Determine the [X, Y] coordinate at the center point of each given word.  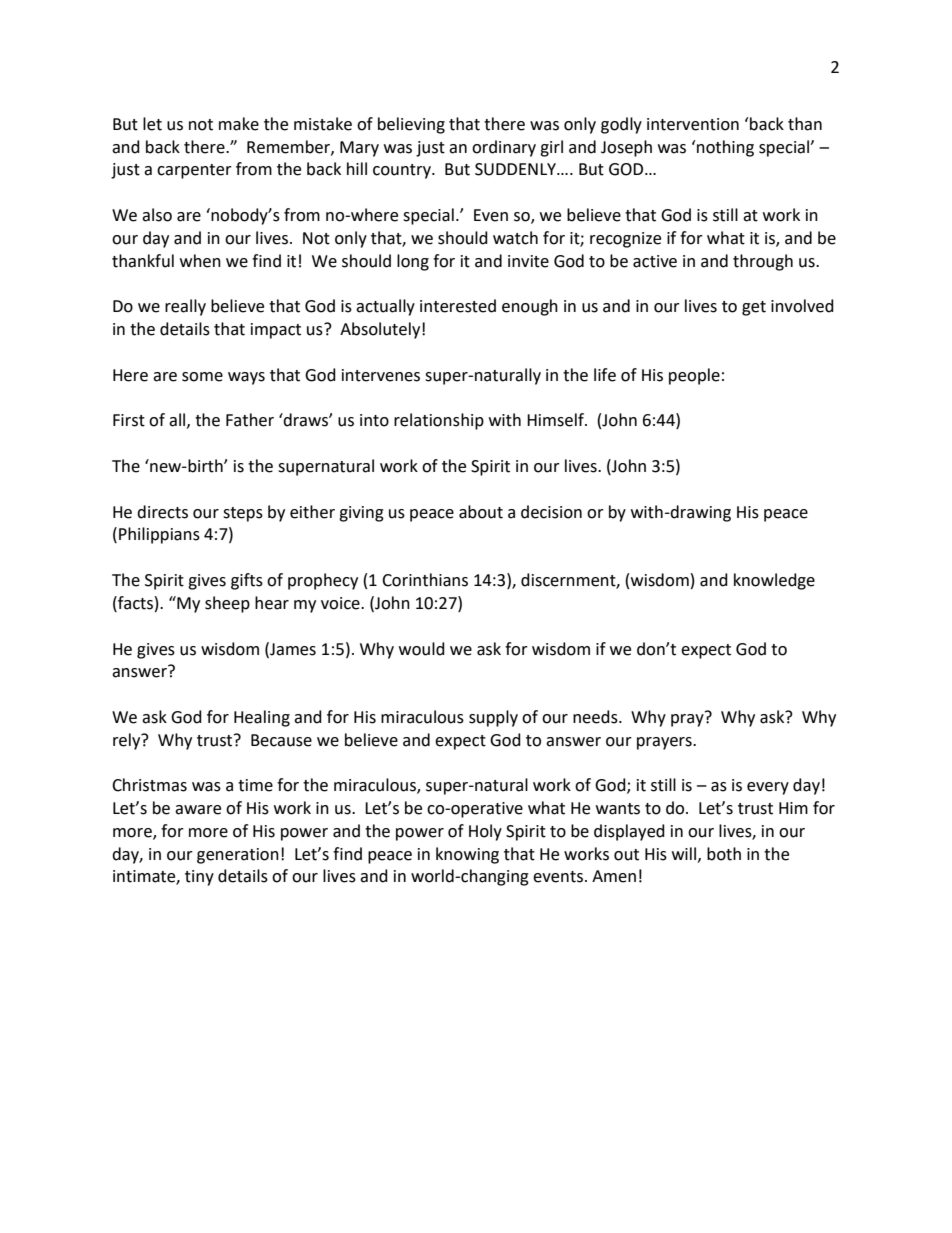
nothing [724, 148]
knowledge [774, 581]
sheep [227, 604]
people [694, 376]
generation [238, 856]
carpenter [194, 171]
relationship [439, 421]
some [202, 377]
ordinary [504, 148]
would [422, 649]
